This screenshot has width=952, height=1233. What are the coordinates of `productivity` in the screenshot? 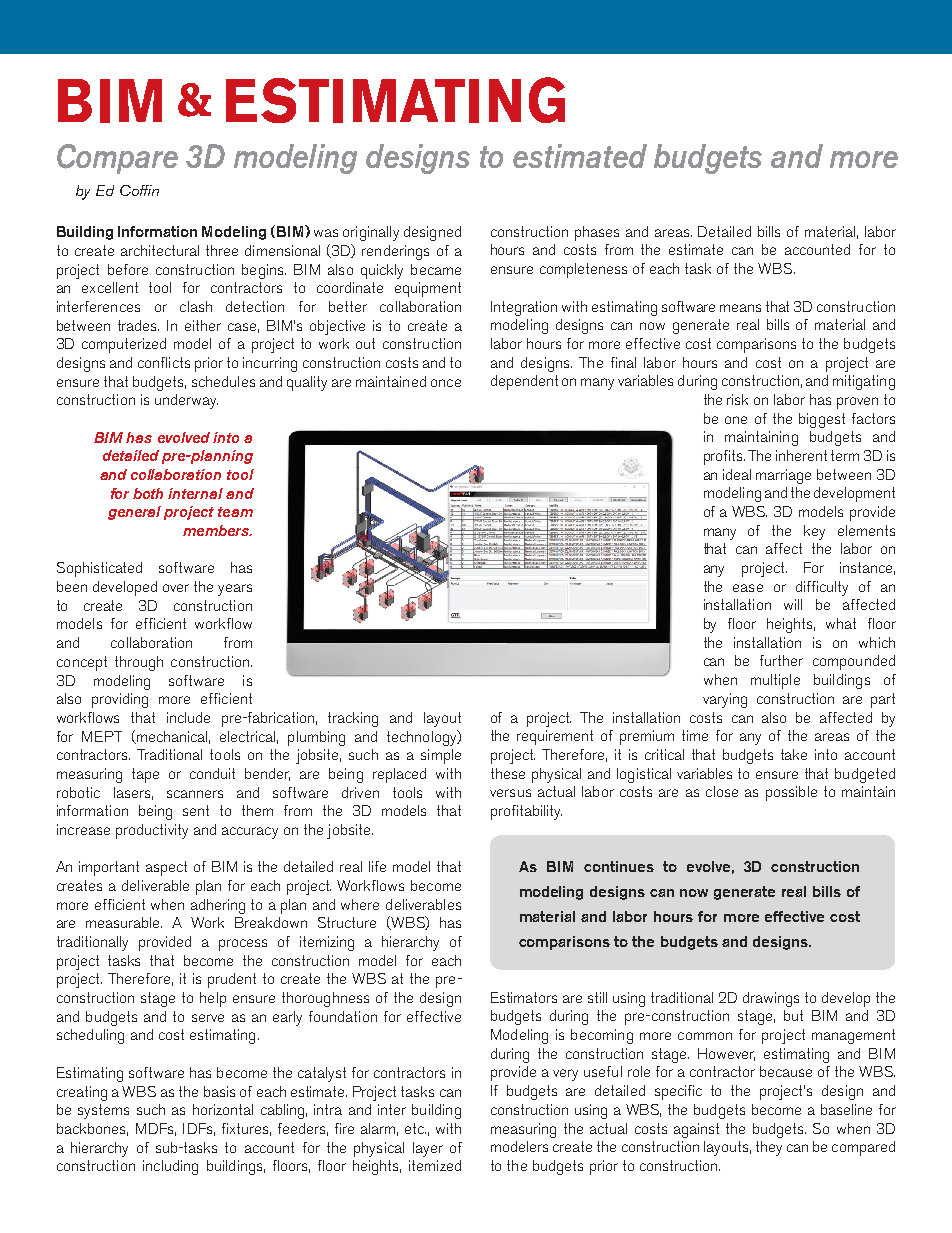 It's located at (152, 831).
